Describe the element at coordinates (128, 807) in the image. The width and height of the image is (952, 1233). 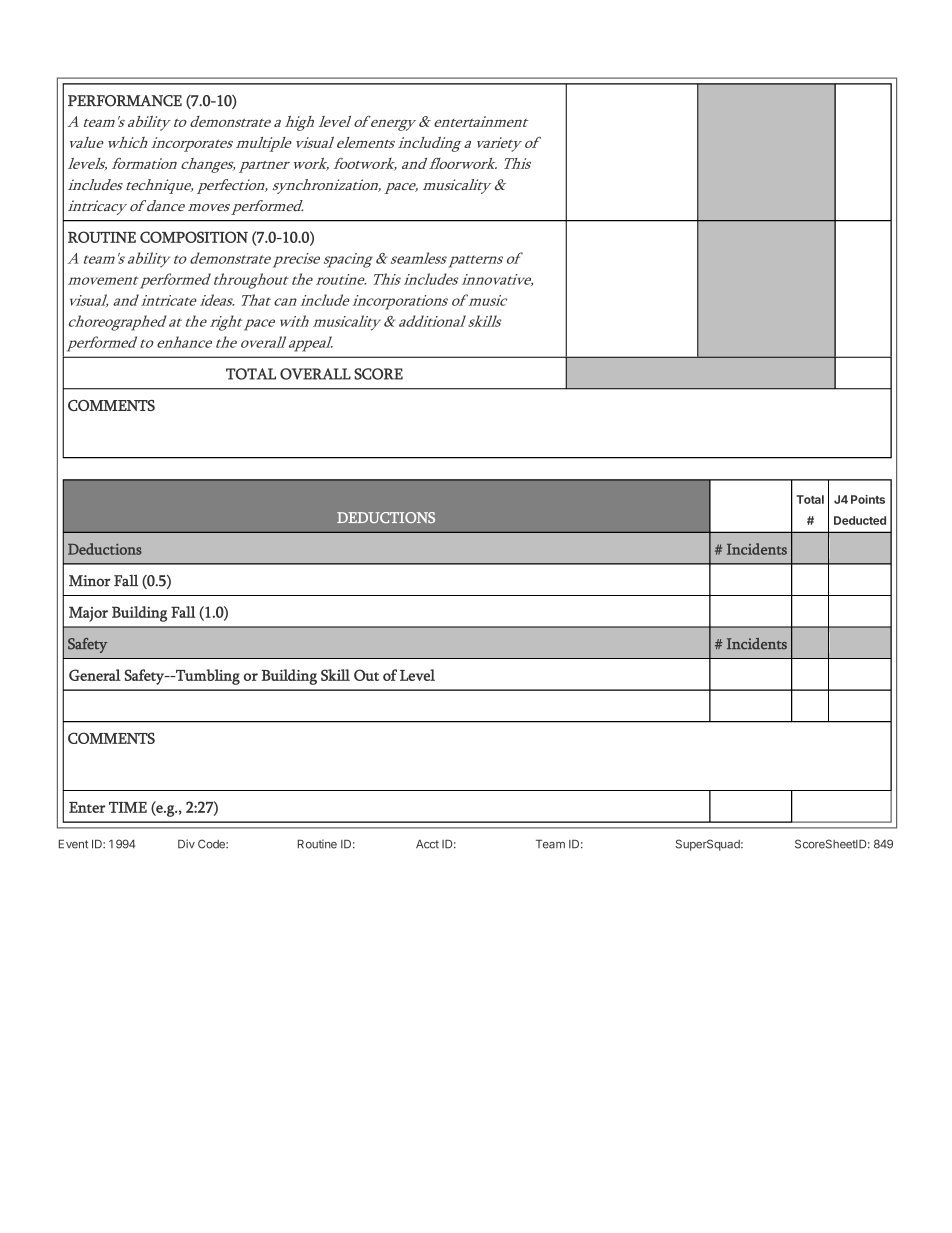
I see `TIME` at that location.
